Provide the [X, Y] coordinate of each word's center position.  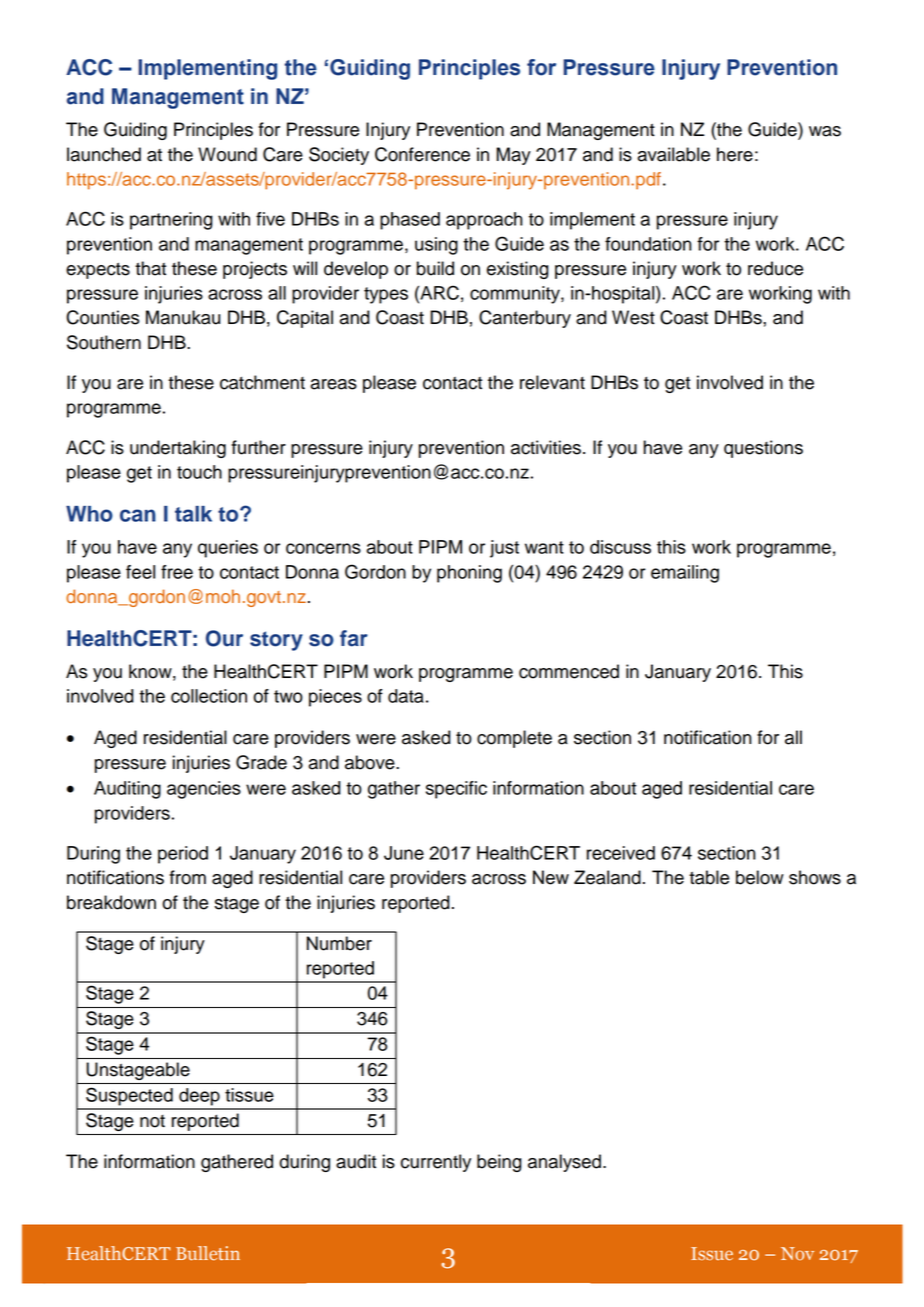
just [504, 549]
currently [436, 1163]
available [673, 154]
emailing [685, 574]
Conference [422, 154]
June [404, 853]
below [760, 877]
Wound [227, 154]
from [187, 877]
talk [193, 514]
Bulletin [208, 1253]
